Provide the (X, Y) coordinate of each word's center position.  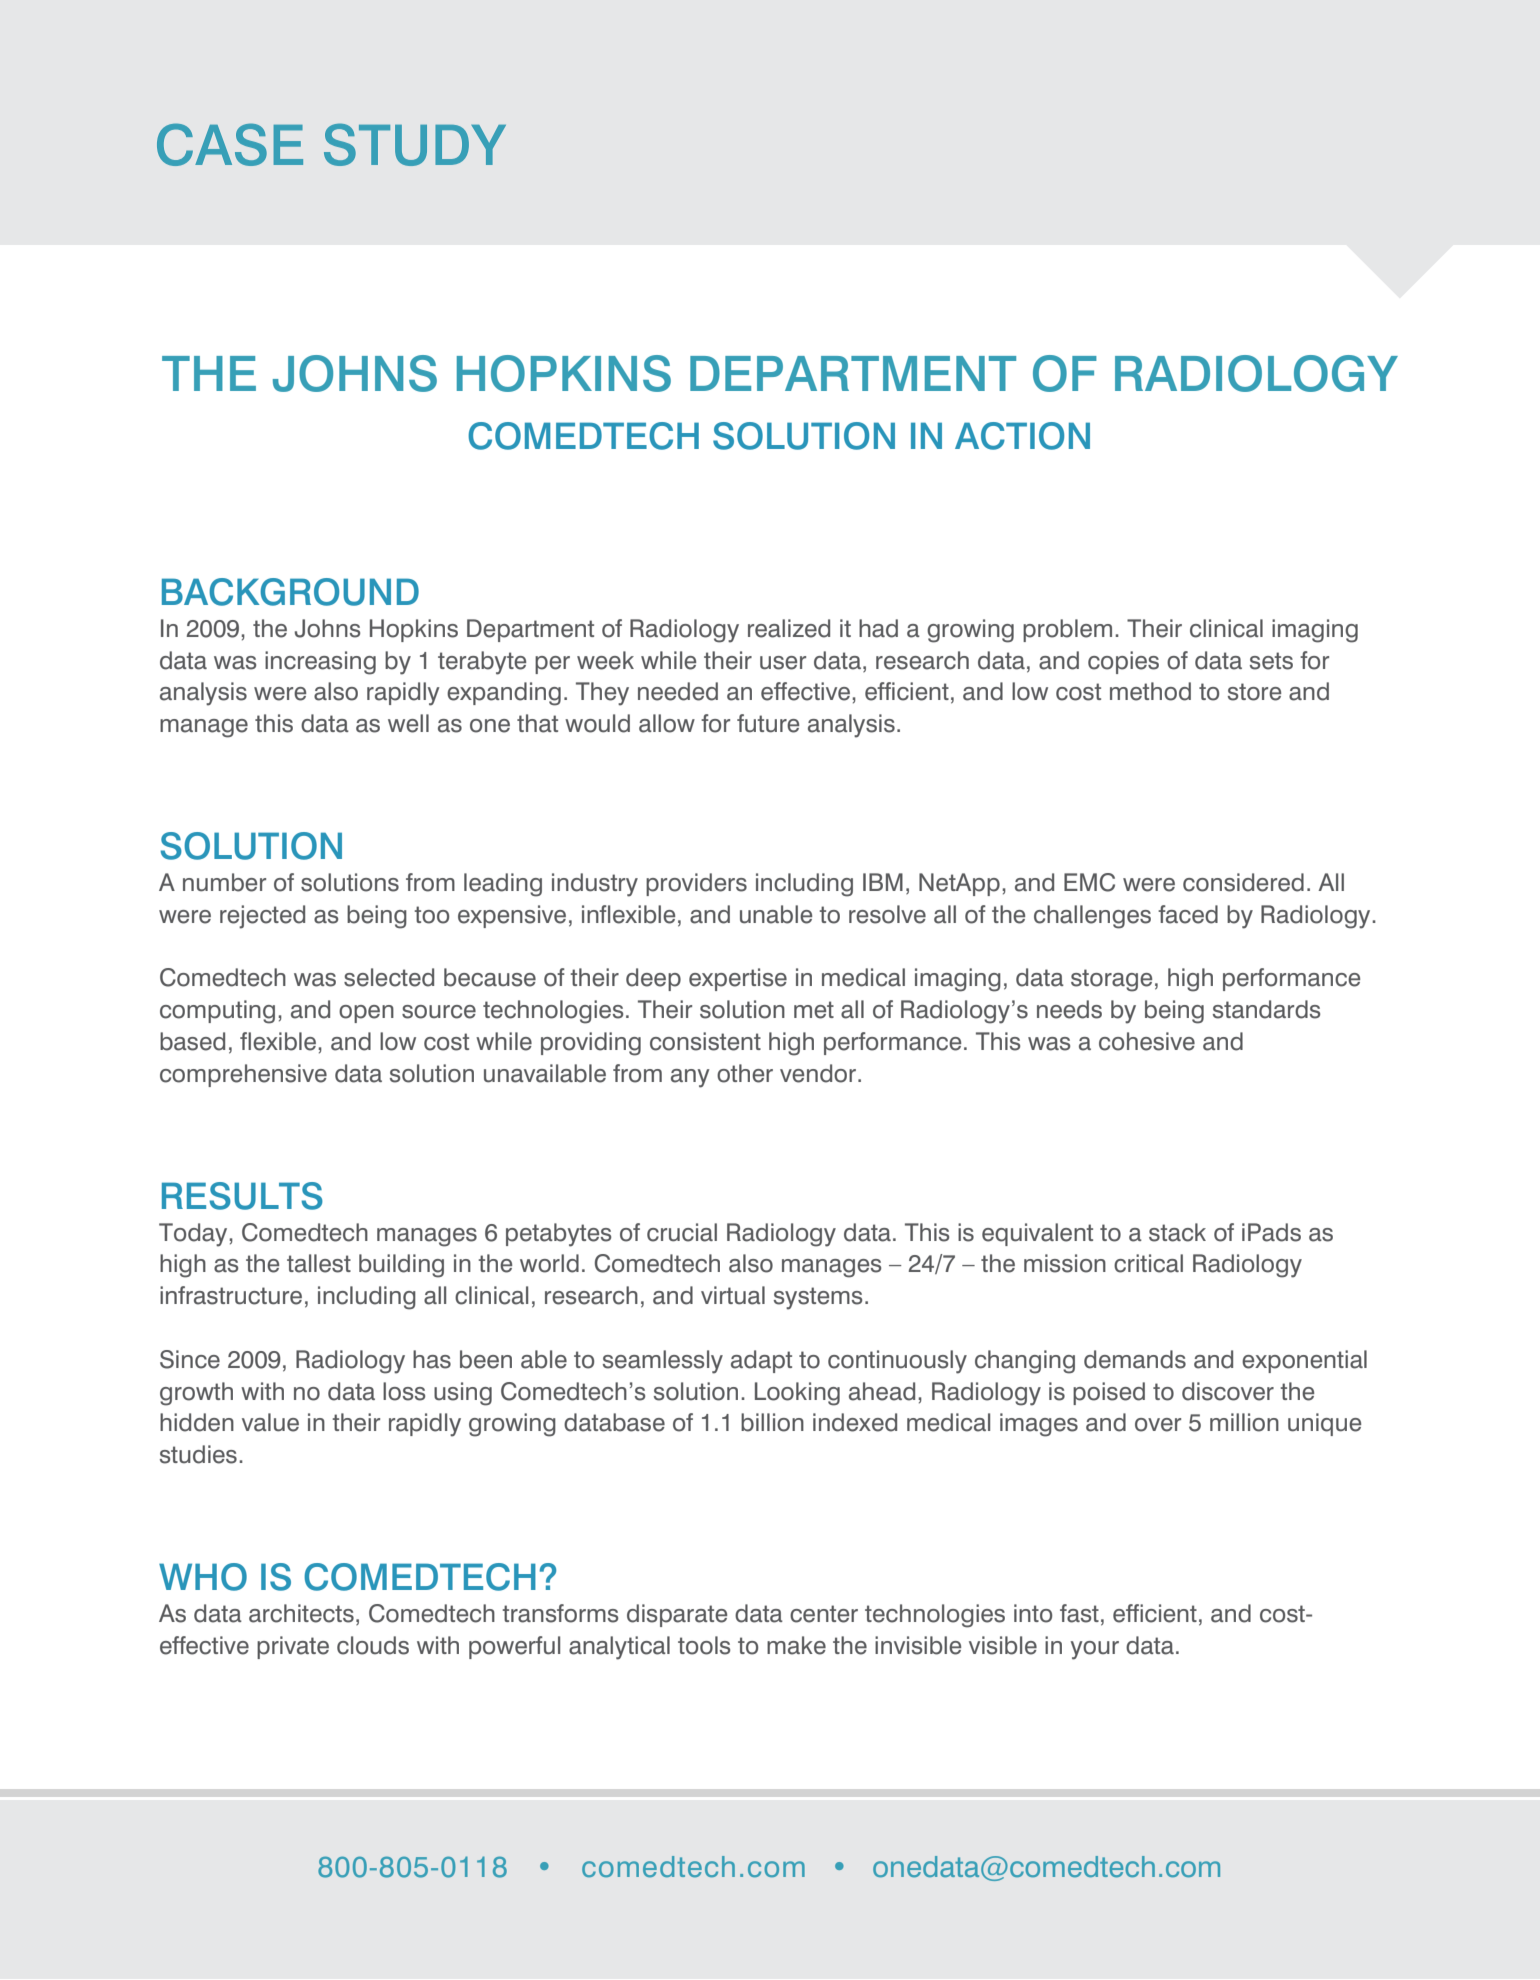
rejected (262, 917)
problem (1067, 630)
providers (696, 884)
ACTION (1022, 436)
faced (1188, 914)
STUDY (415, 144)
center (824, 1614)
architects (301, 1613)
